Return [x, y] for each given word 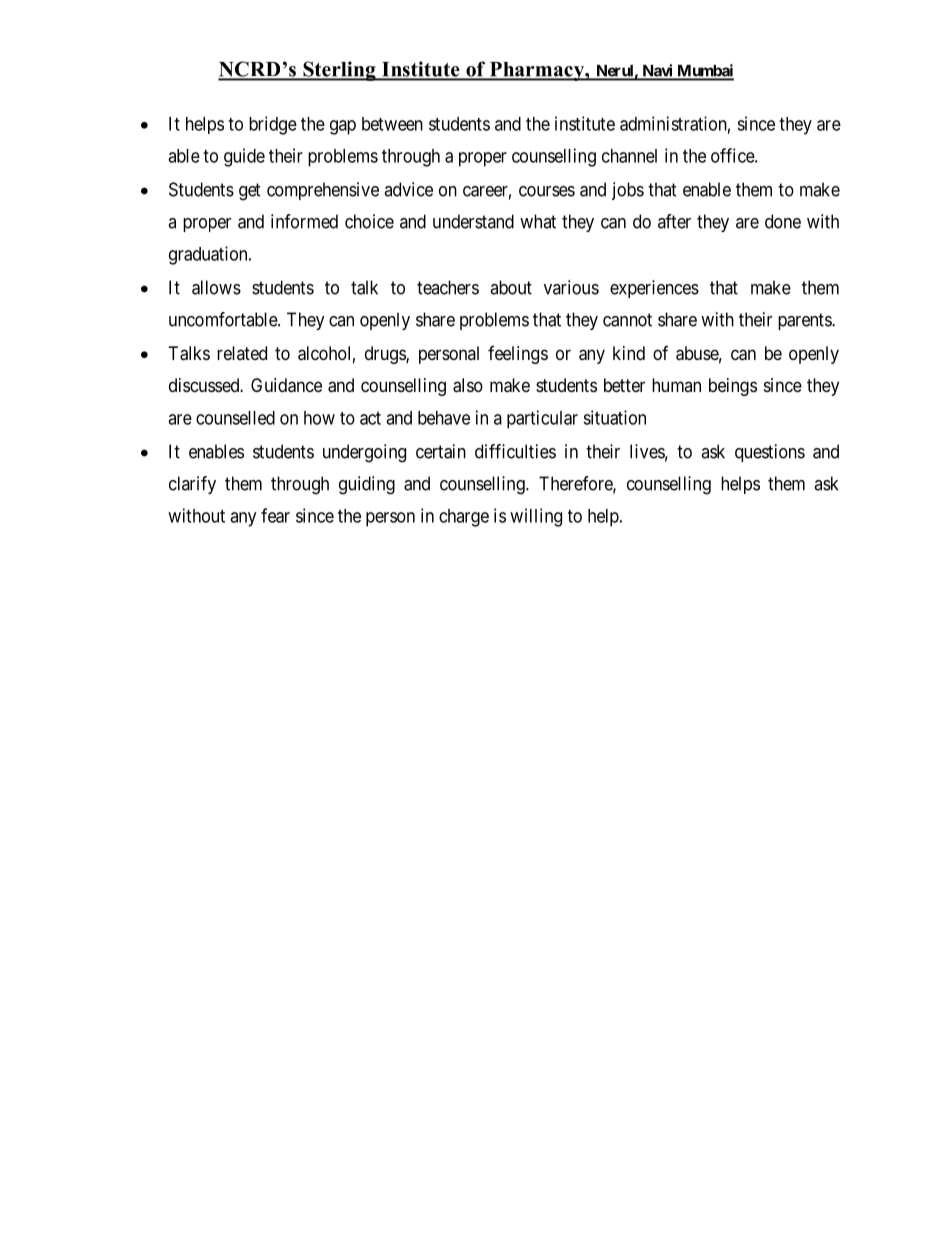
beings [733, 387]
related [242, 353]
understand [473, 221]
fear [275, 515]
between [392, 124]
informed [304, 221]
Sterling [339, 71]
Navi [657, 71]
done [783, 221]
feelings [518, 355]
